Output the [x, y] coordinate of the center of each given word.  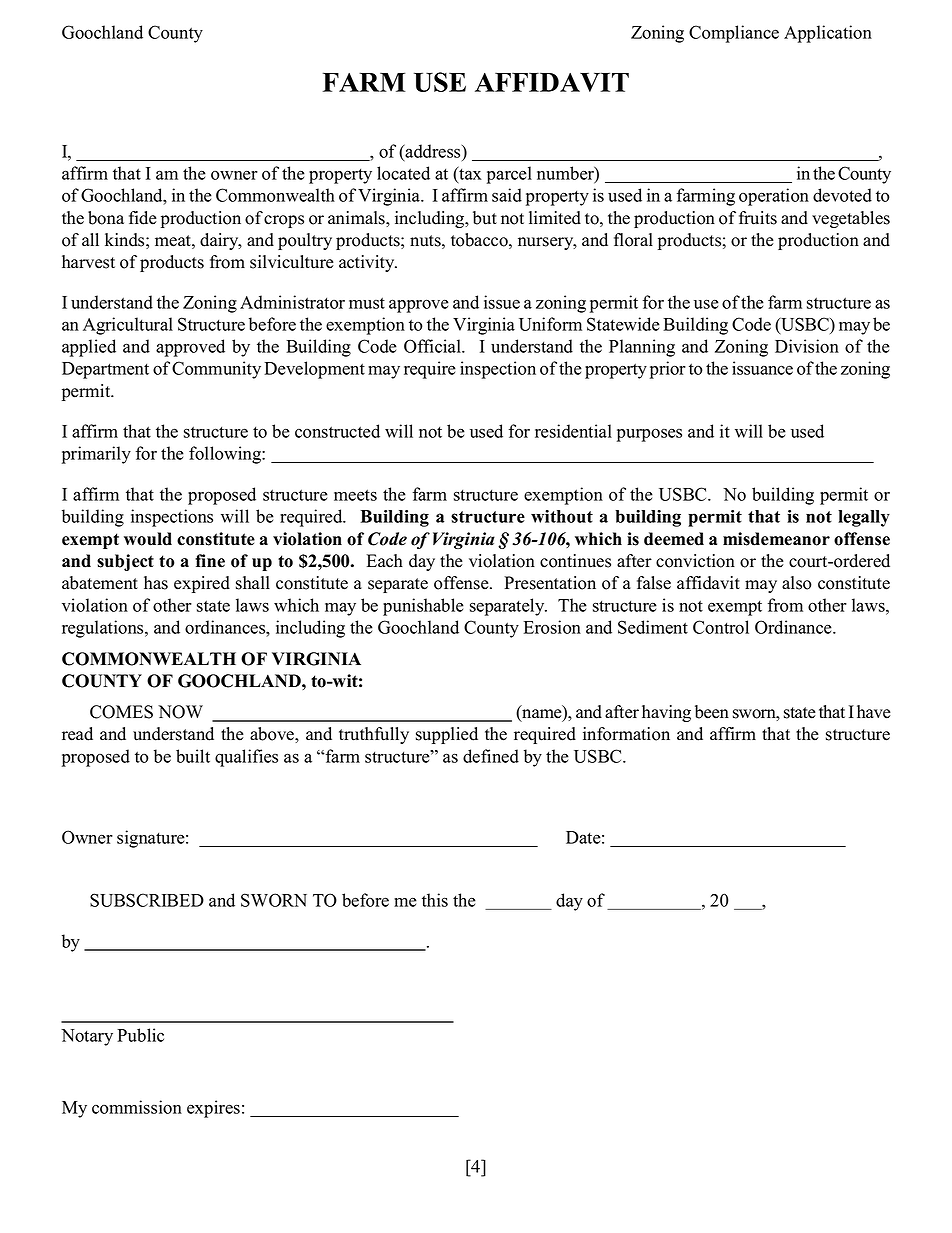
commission [137, 1107]
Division [807, 346]
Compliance [734, 34]
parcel [509, 175]
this [435, 900]
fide [143, 218]
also [797, 583]
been [712, 712]
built [193, 756]
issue [502, 302]
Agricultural [128, 326]
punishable [423, 607]
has [156, 583]
